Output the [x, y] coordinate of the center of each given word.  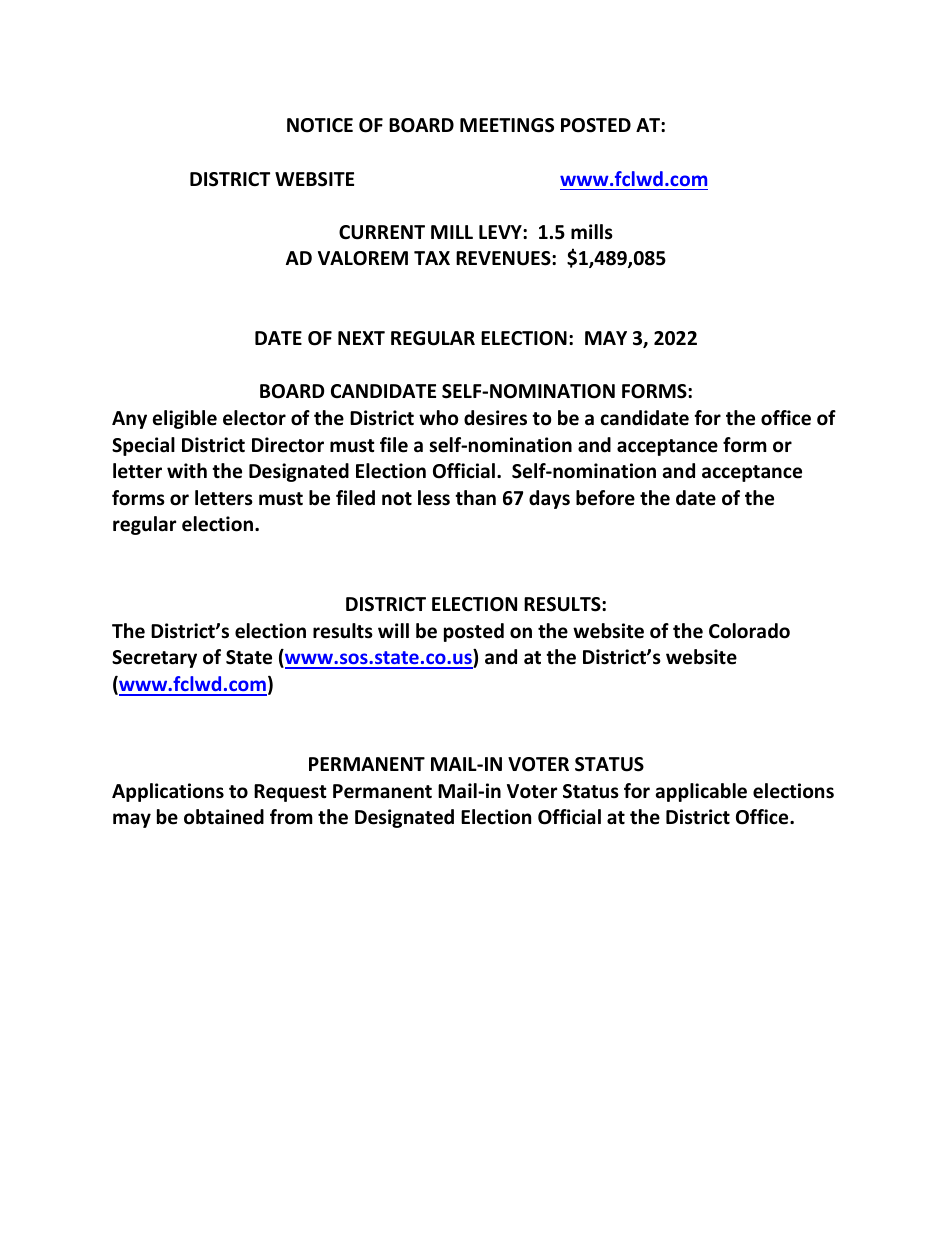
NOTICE [320, 125]
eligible [185, 419]
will [393, 630]
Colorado [749, 631]
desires [495, 418]
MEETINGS [507, 125]
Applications [168, 792]
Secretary [154, 659]
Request [290, 793]
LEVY [501, 232]
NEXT [361, 338]
